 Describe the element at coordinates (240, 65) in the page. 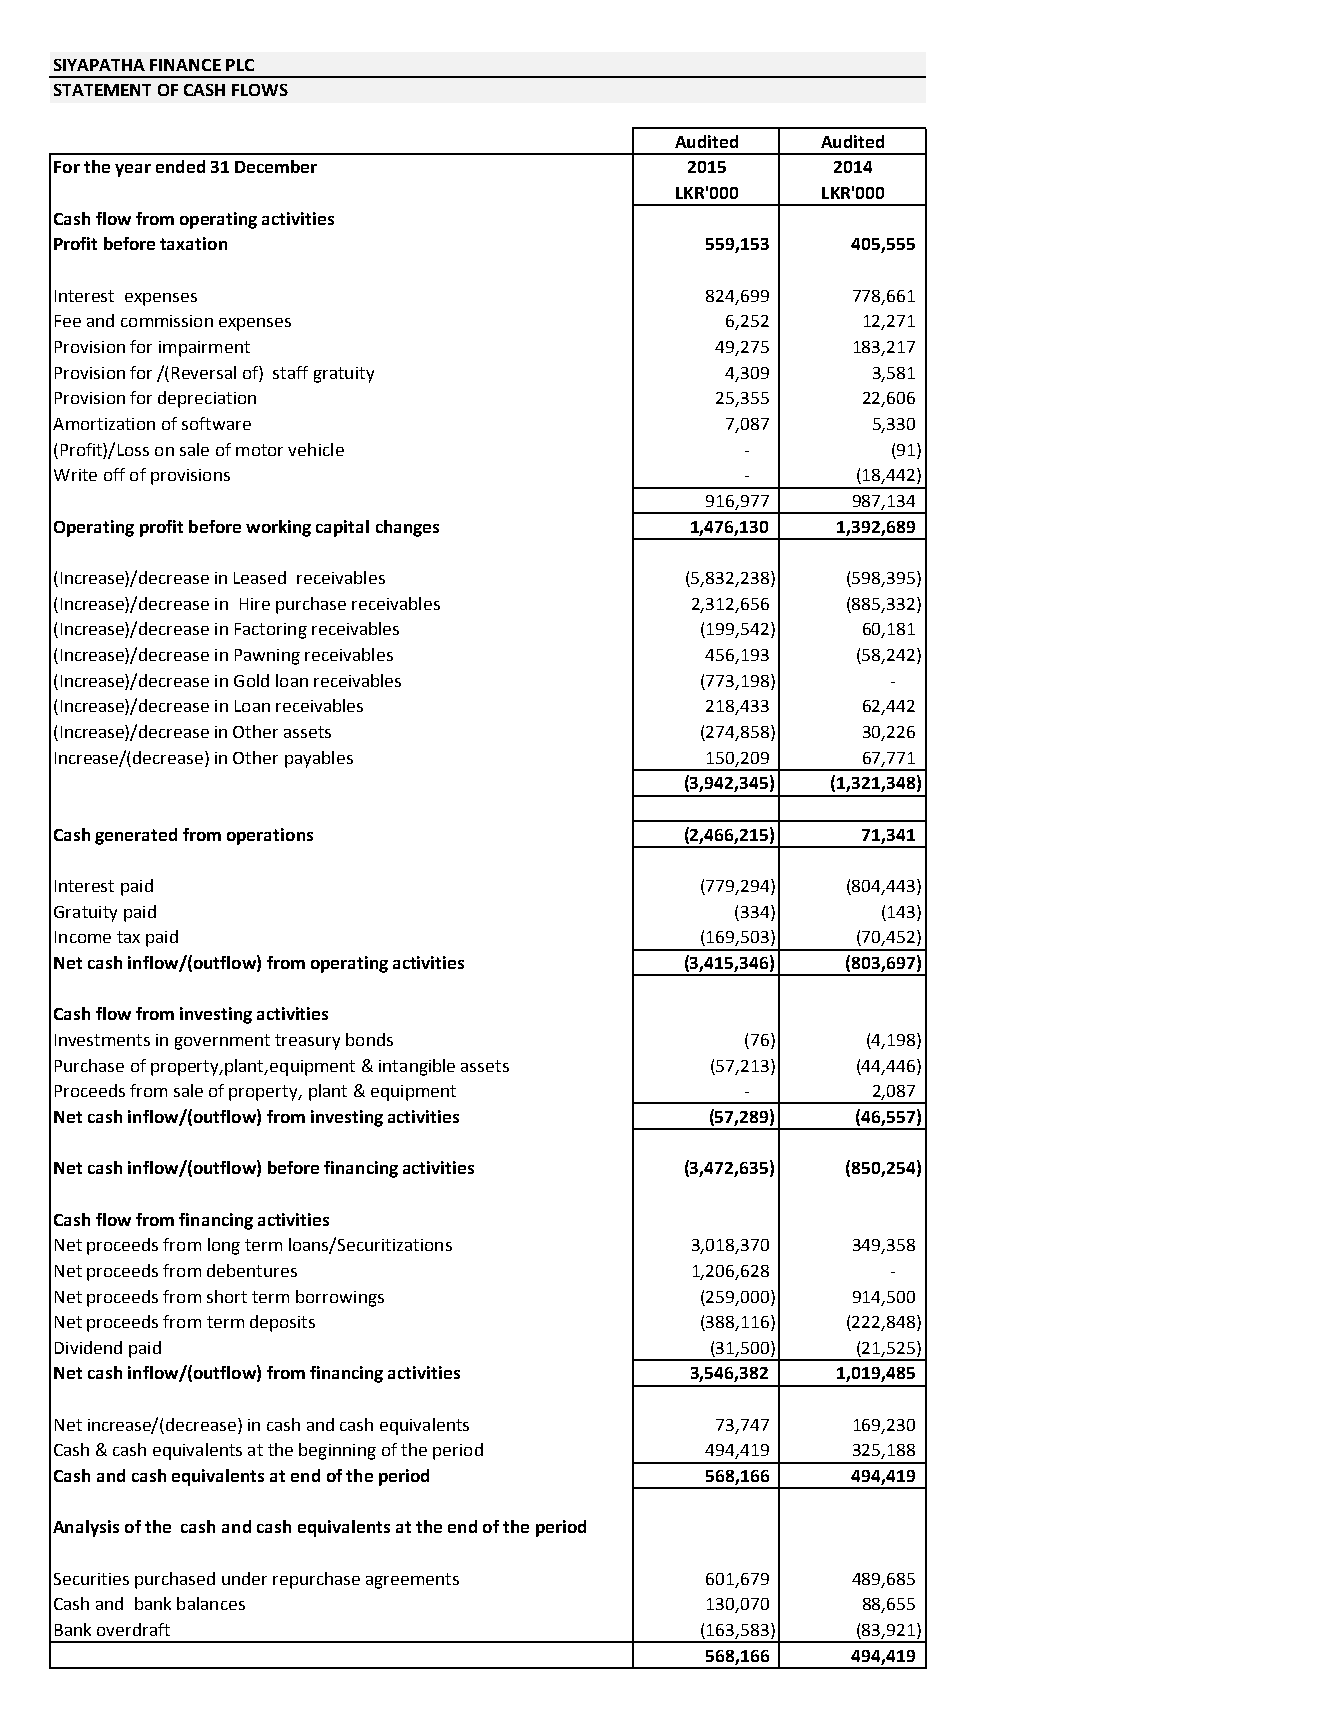

I see `PLC` at that location.
